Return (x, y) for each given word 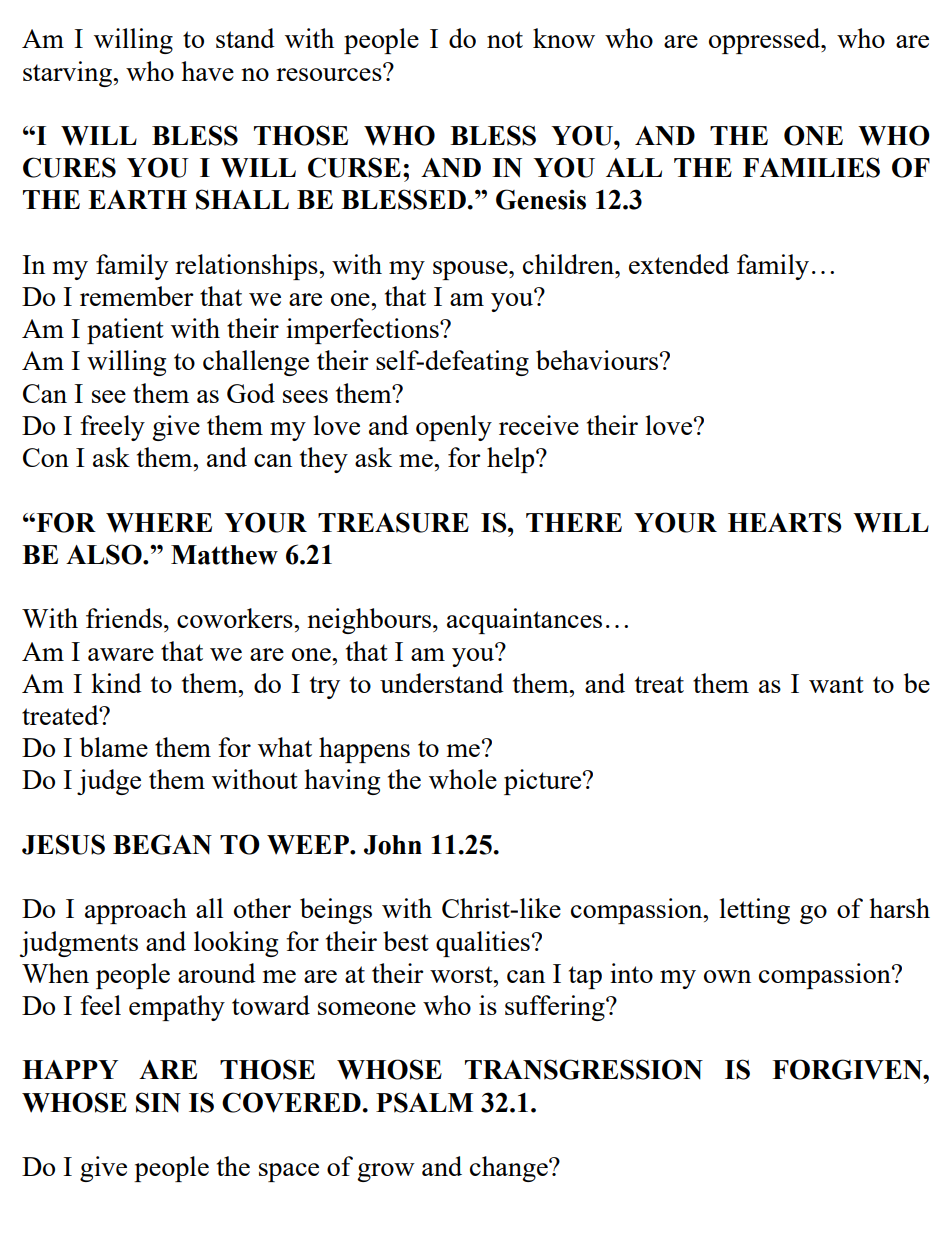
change (510, 1169)
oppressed (766, 41)
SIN (158, 1102)
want (836, 684)
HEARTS (785, 522)
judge (109, 782)
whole (463, 779)
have (207, 71)
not (505, 39)
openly (454, 428)
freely (112, 428)
